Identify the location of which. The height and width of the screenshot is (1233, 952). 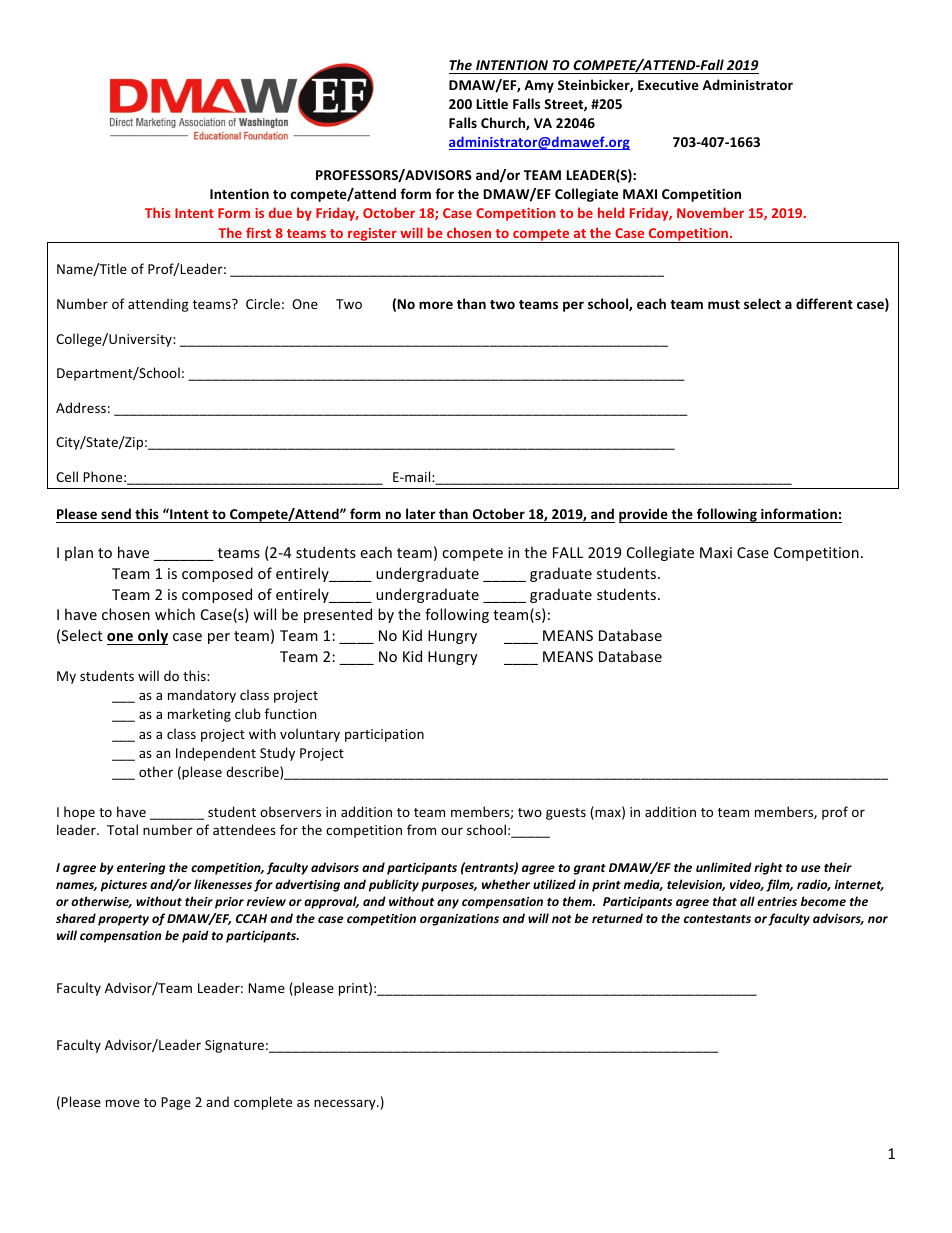
(175, 614).
